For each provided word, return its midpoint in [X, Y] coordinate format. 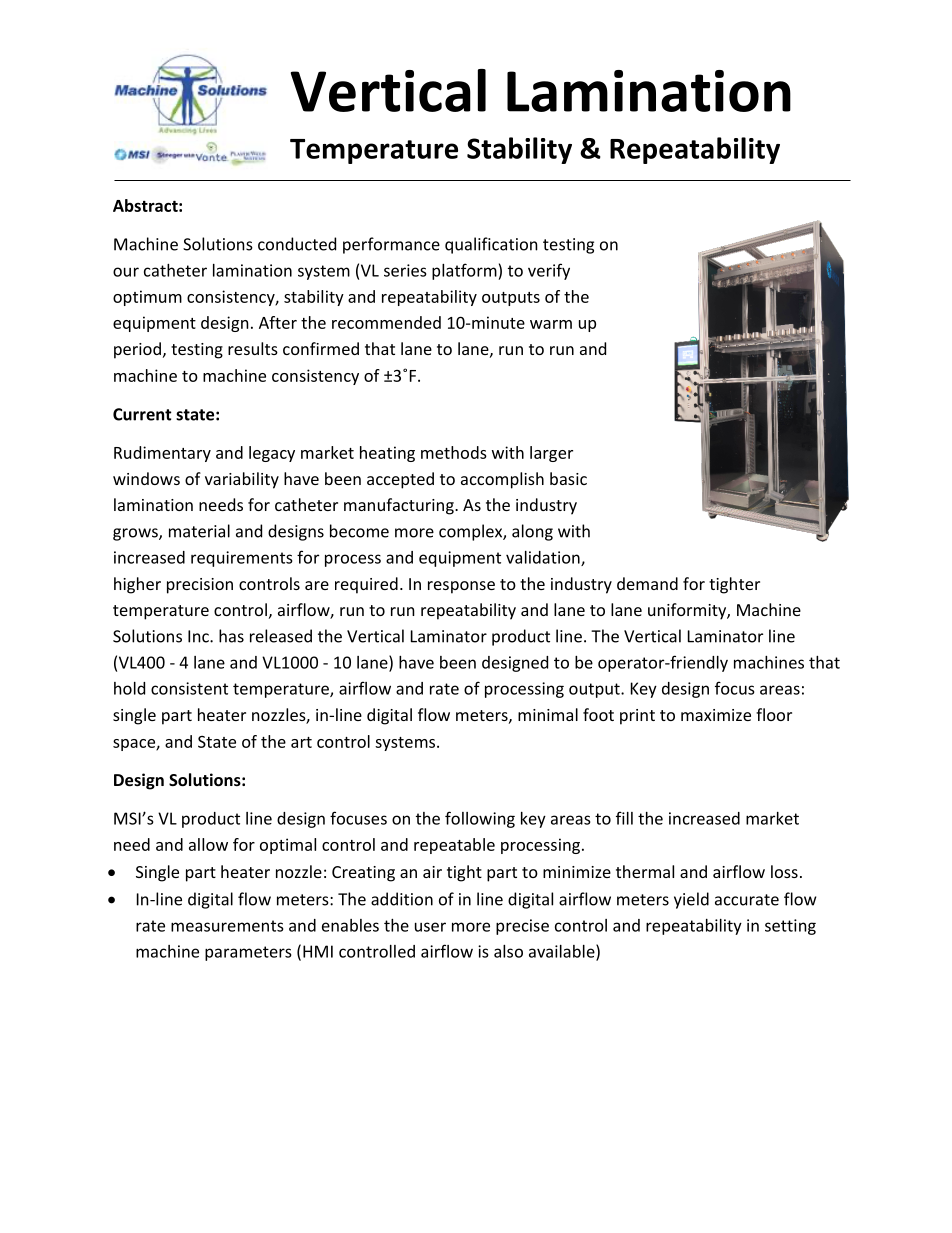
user [430, 927]
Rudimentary [162, 454]
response [461, 587]
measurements [227, 926]
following [480, 819]
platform [465, 271]
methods [454, 452]
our [126, 272]
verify [549, 271]
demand [647, 583]
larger [551, 454]
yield [691, 900]
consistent [189, 688]
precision [200, 586]
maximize [716, 715]
